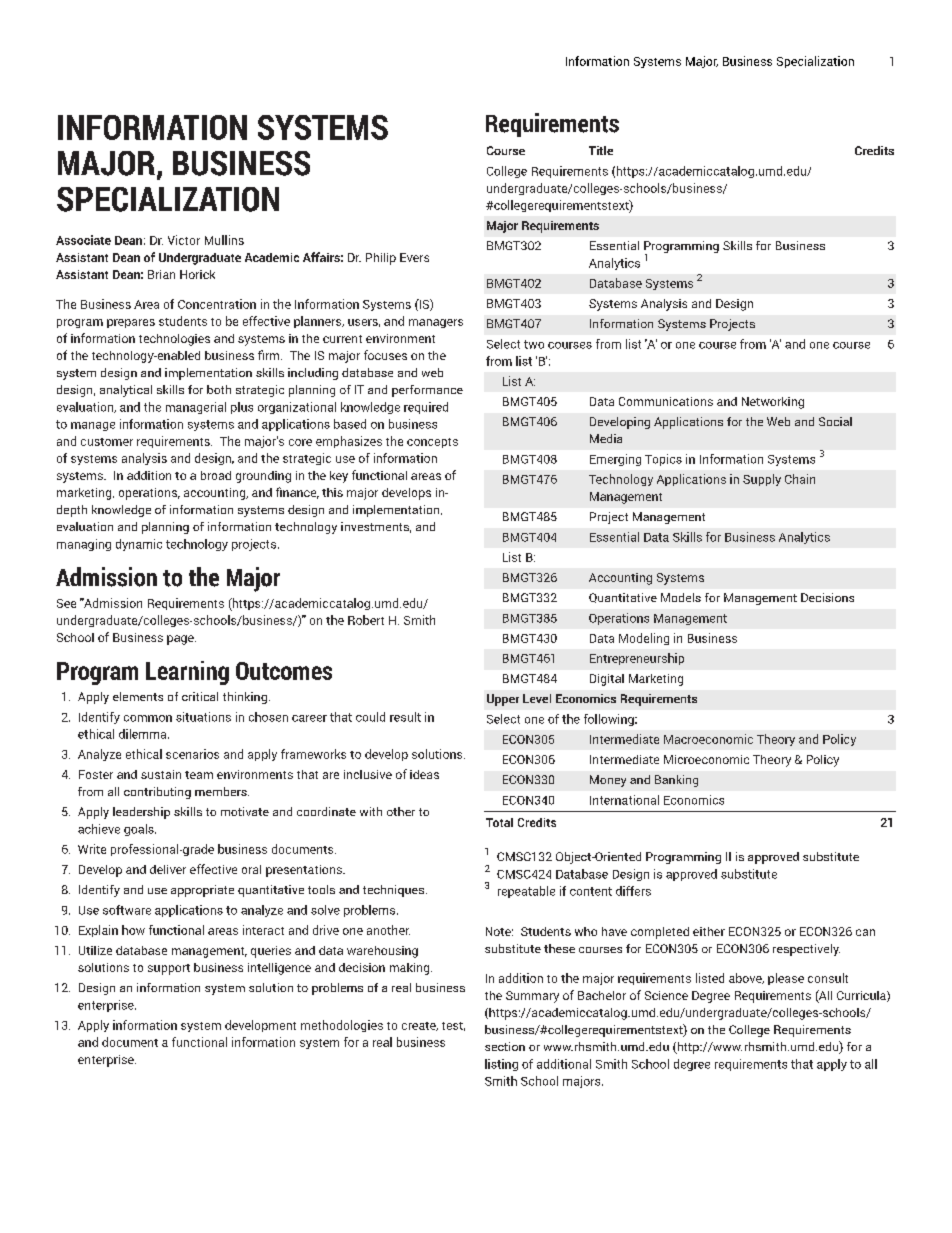  Describe the element at coordinates (633, 891) in the page. I see `differs` at that location.
